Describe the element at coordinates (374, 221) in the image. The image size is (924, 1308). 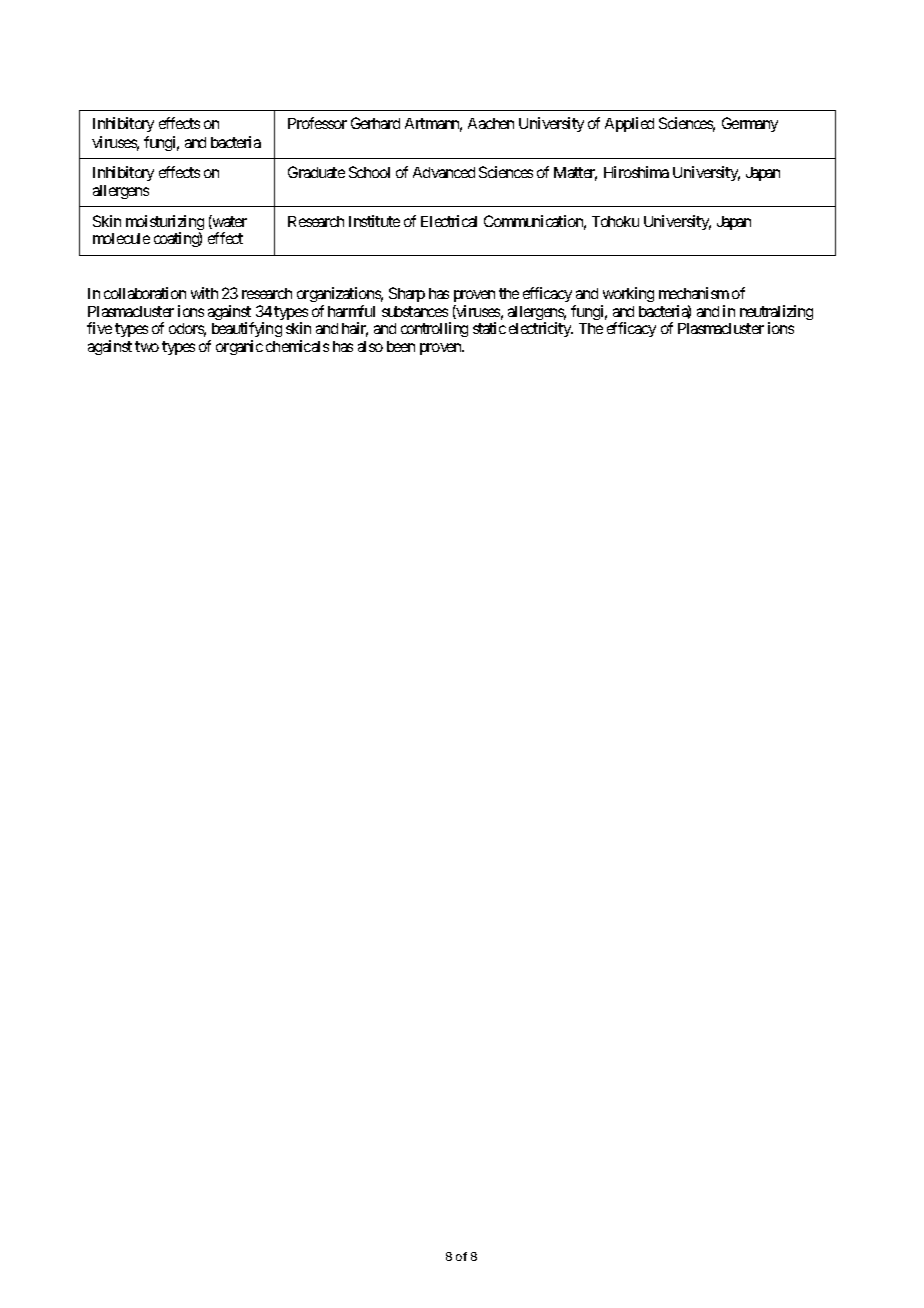
I see `Institute` at that location.
